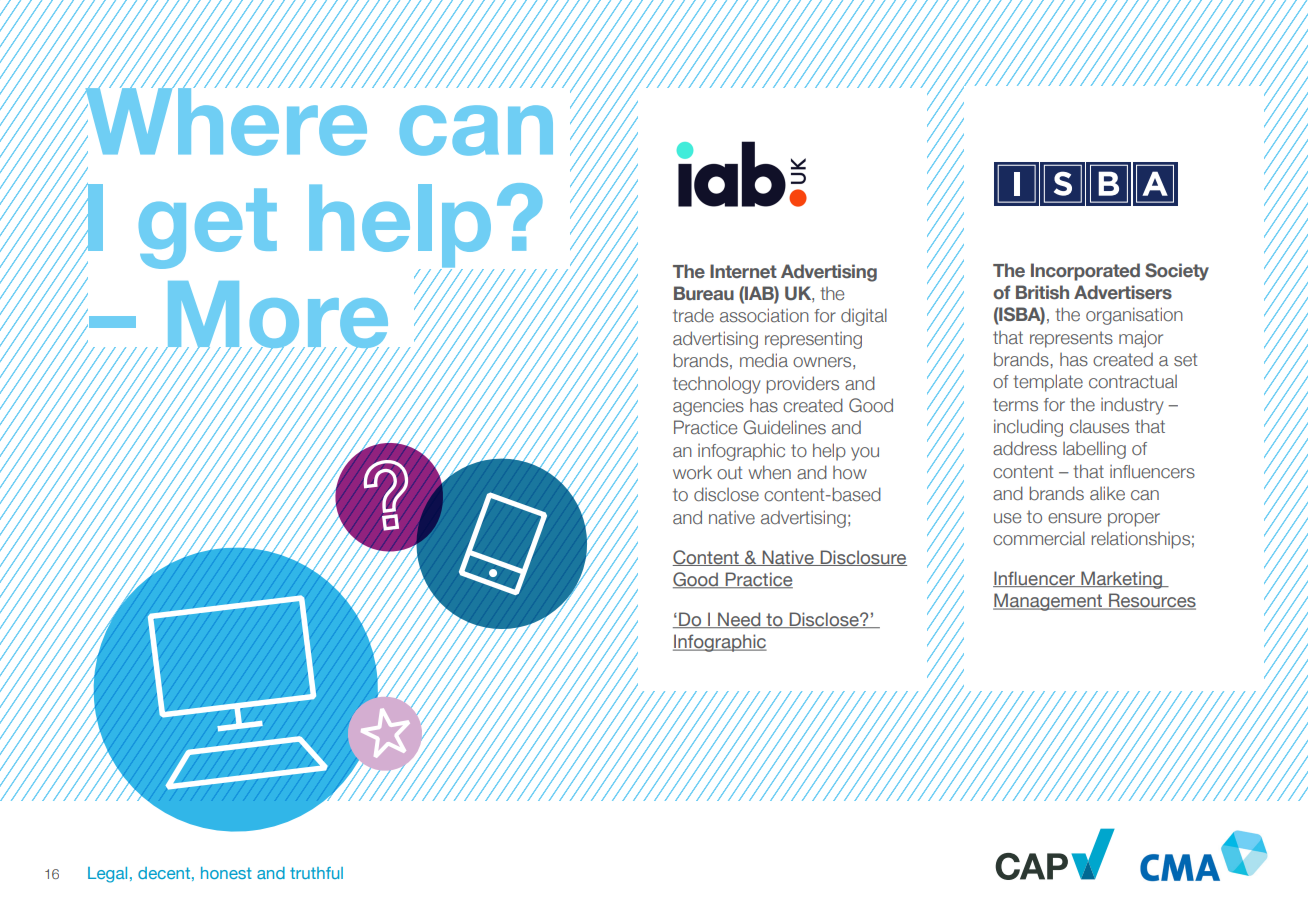 The height and width of the screenshot is (924, 1308). What do you see at coordinates (226, 873) in the screenshot?
I see `honest` at bounding box center [226, 873].
